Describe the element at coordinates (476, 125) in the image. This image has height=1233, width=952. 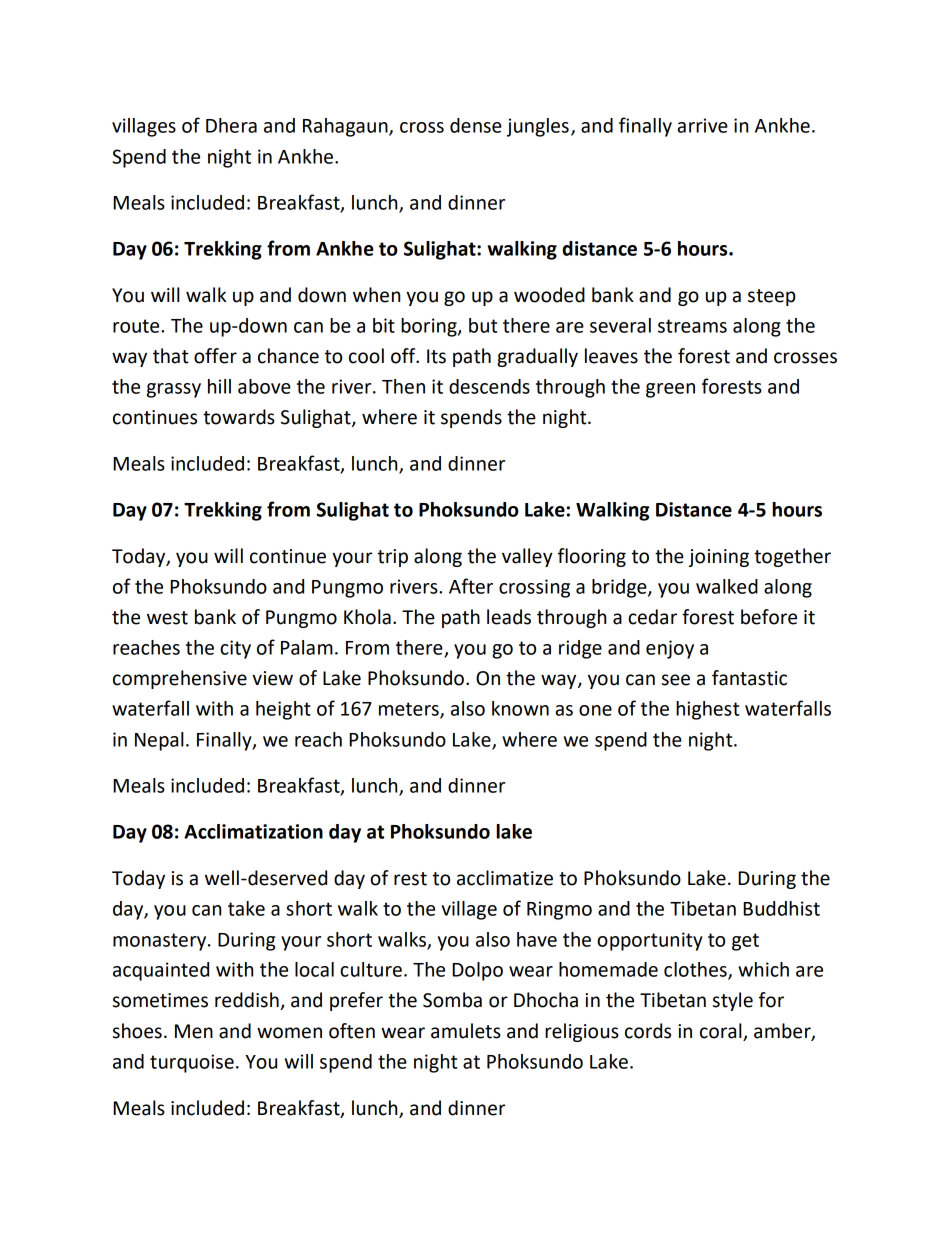
I see `dense` at that location.
